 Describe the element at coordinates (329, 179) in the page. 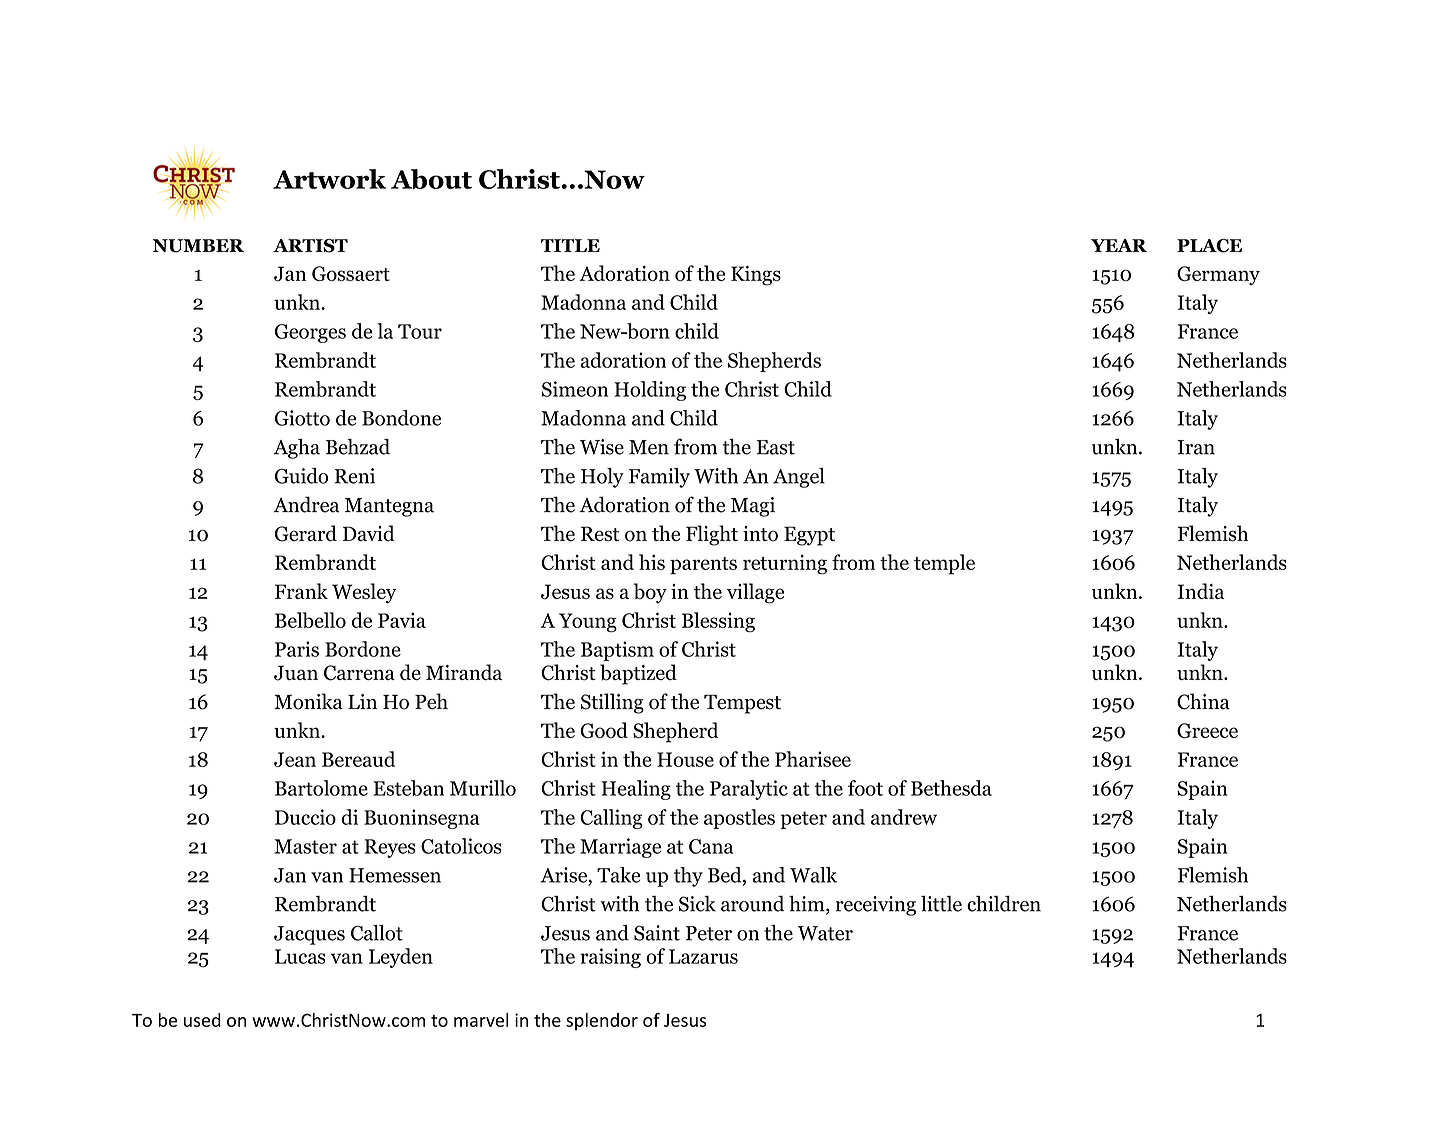

I see `Artwork` at that location.
